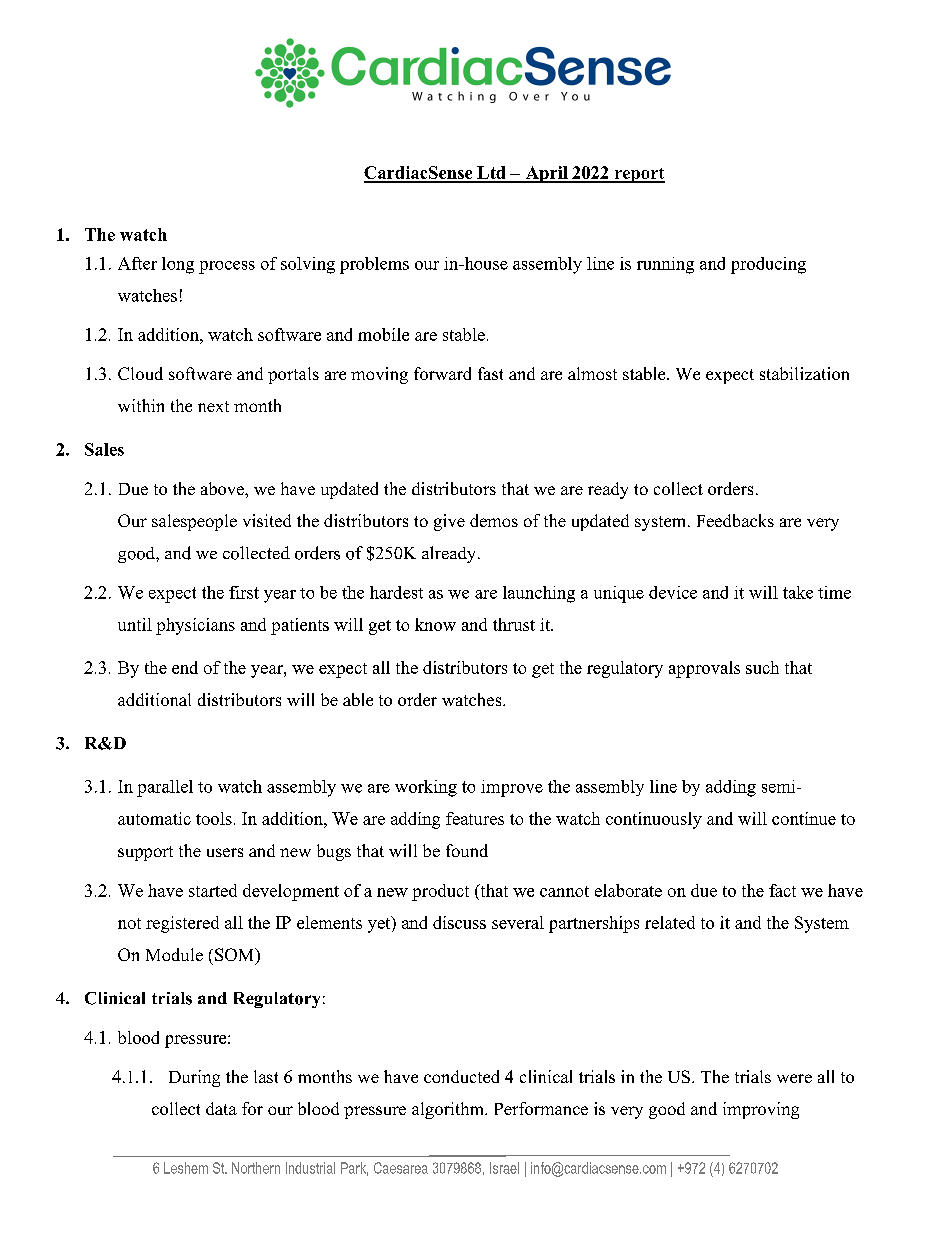 Image resolution: width=952 pixels, height=1233 pixels. I want to click on Feedbacks, so click(735, 520).
